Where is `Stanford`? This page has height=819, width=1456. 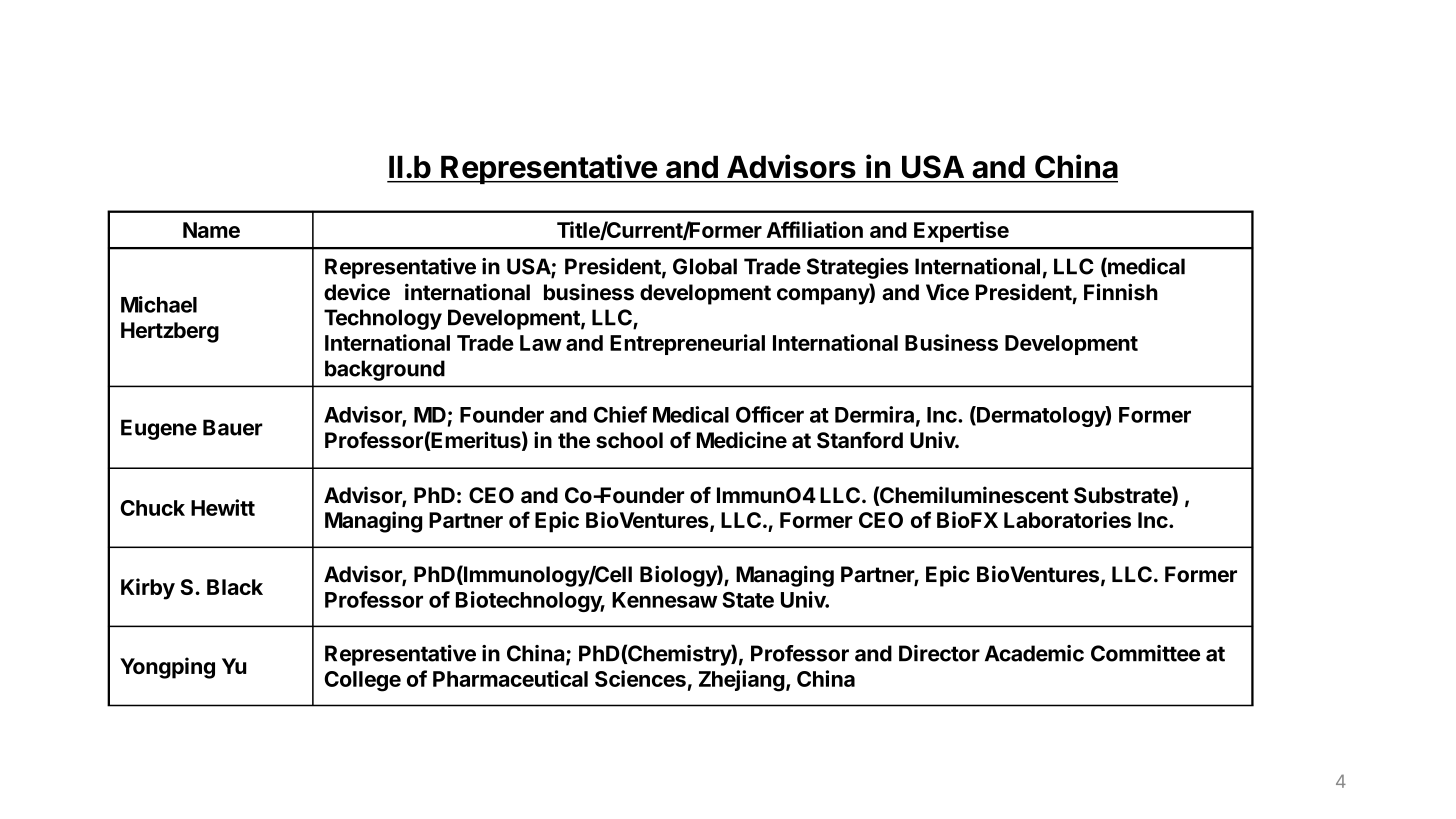
Stanford is located at coordinates (860, 440).
